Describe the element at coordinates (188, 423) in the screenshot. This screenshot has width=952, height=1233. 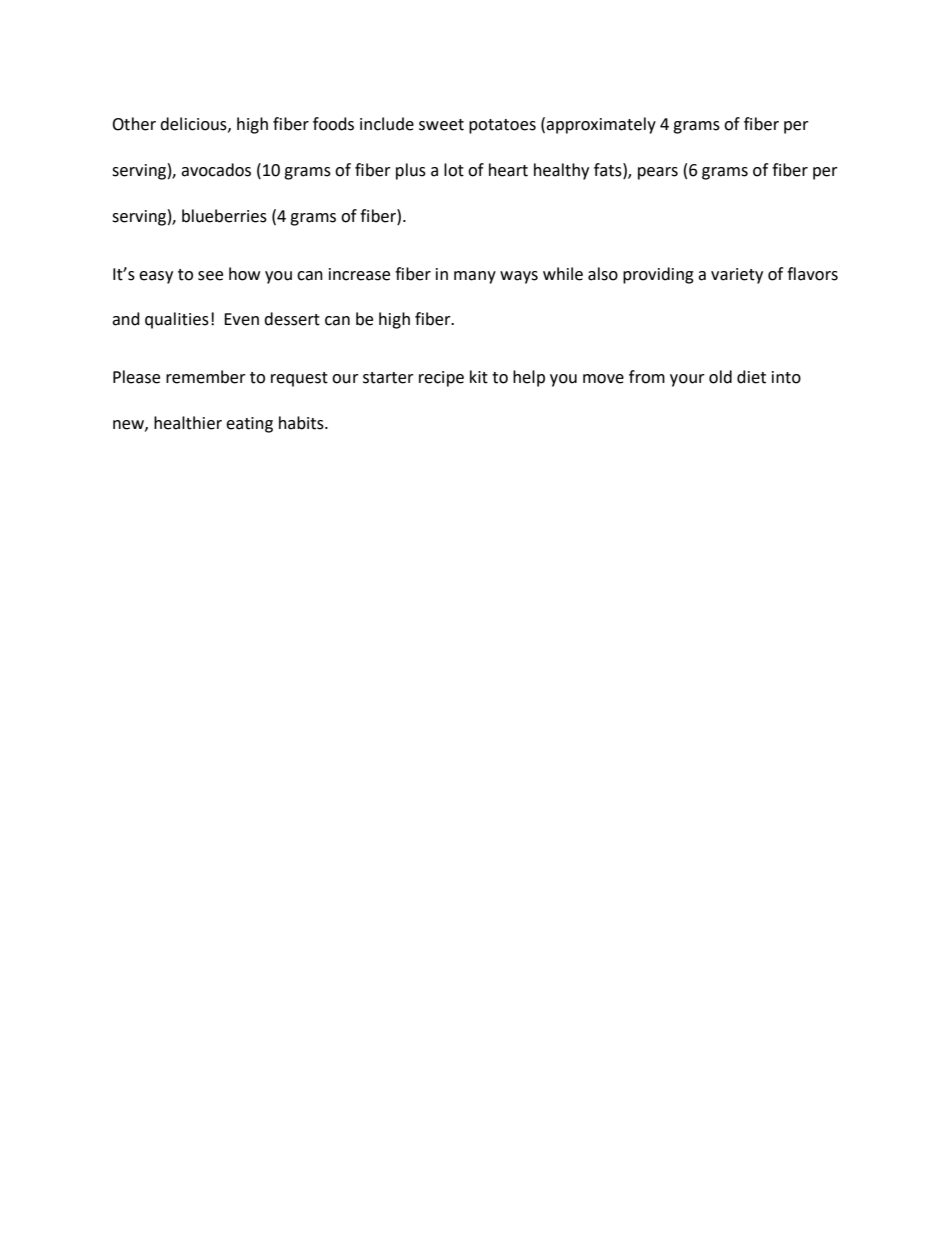
I see `healthier` at that location.
